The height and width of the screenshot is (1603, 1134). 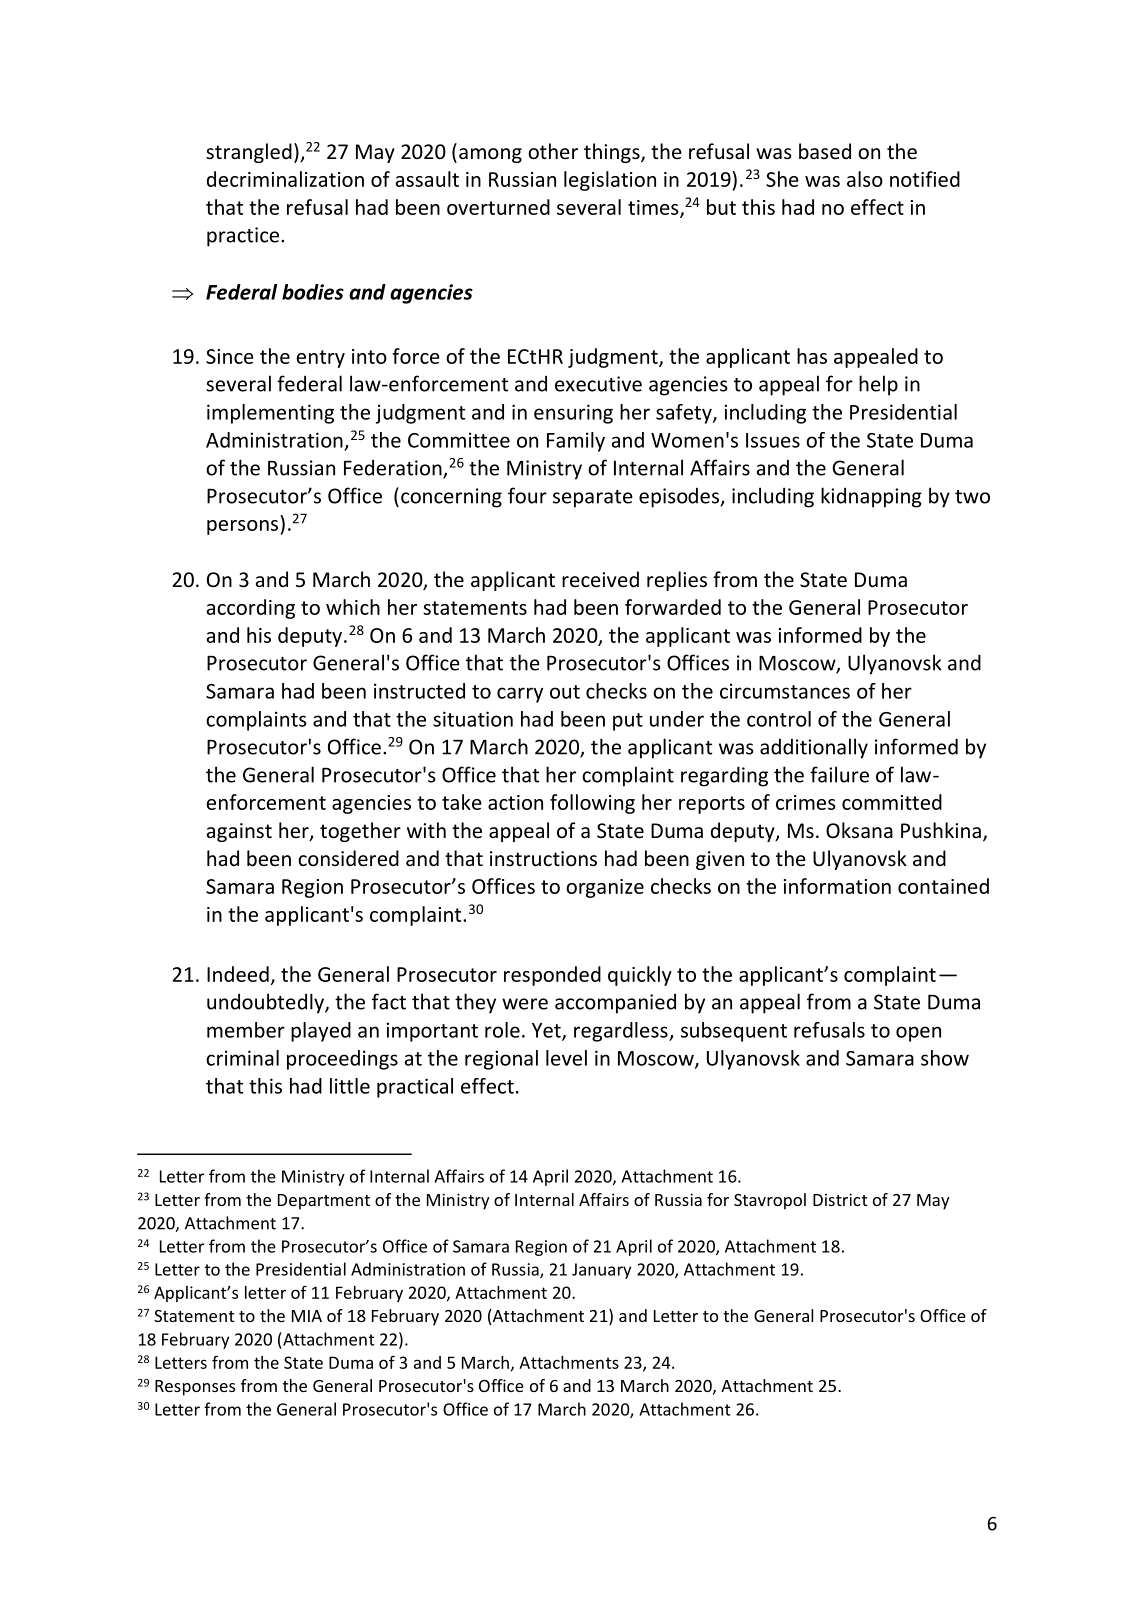 I want to click on kidnapping, so click(x=871, y=497).
